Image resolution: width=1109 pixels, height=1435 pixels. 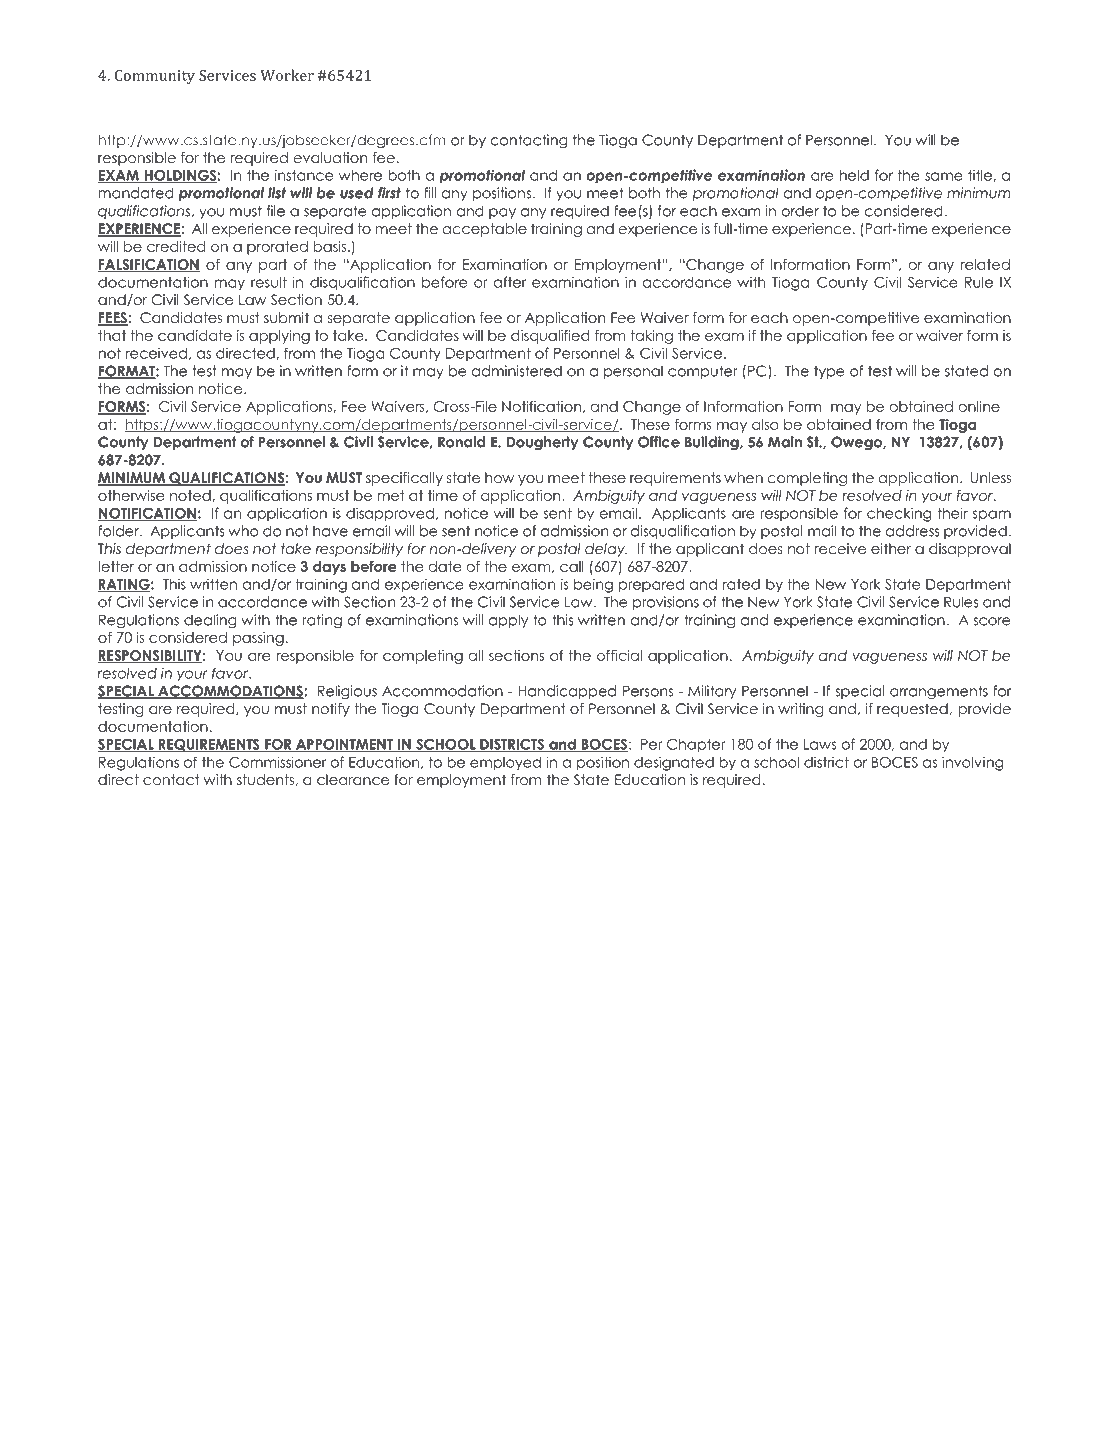 What do you see at coordinates (277, 762) in the page?
I see `Commissioner` at bounding box center [277, 762].
